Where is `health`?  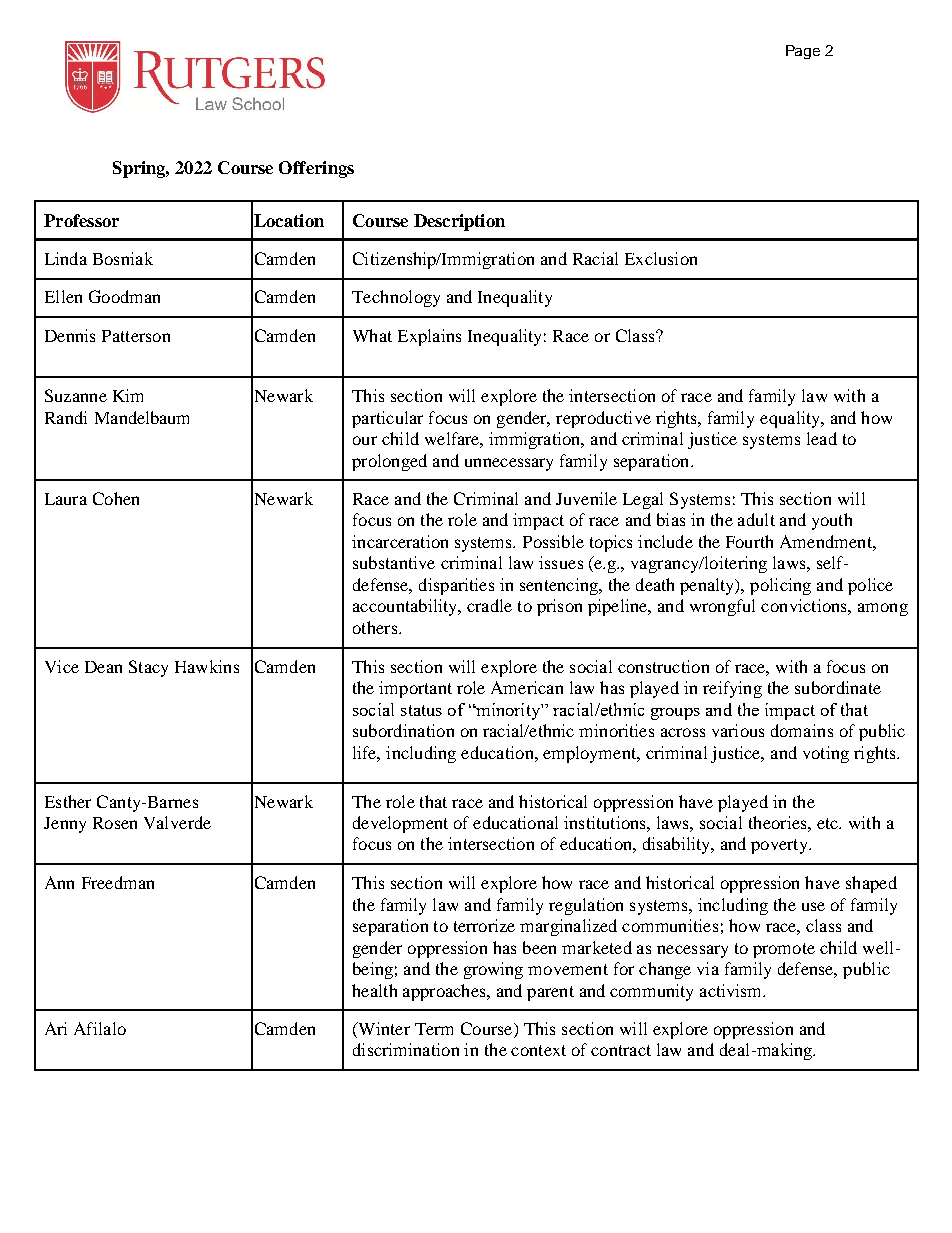
health is located at coordinates (374, 990).
